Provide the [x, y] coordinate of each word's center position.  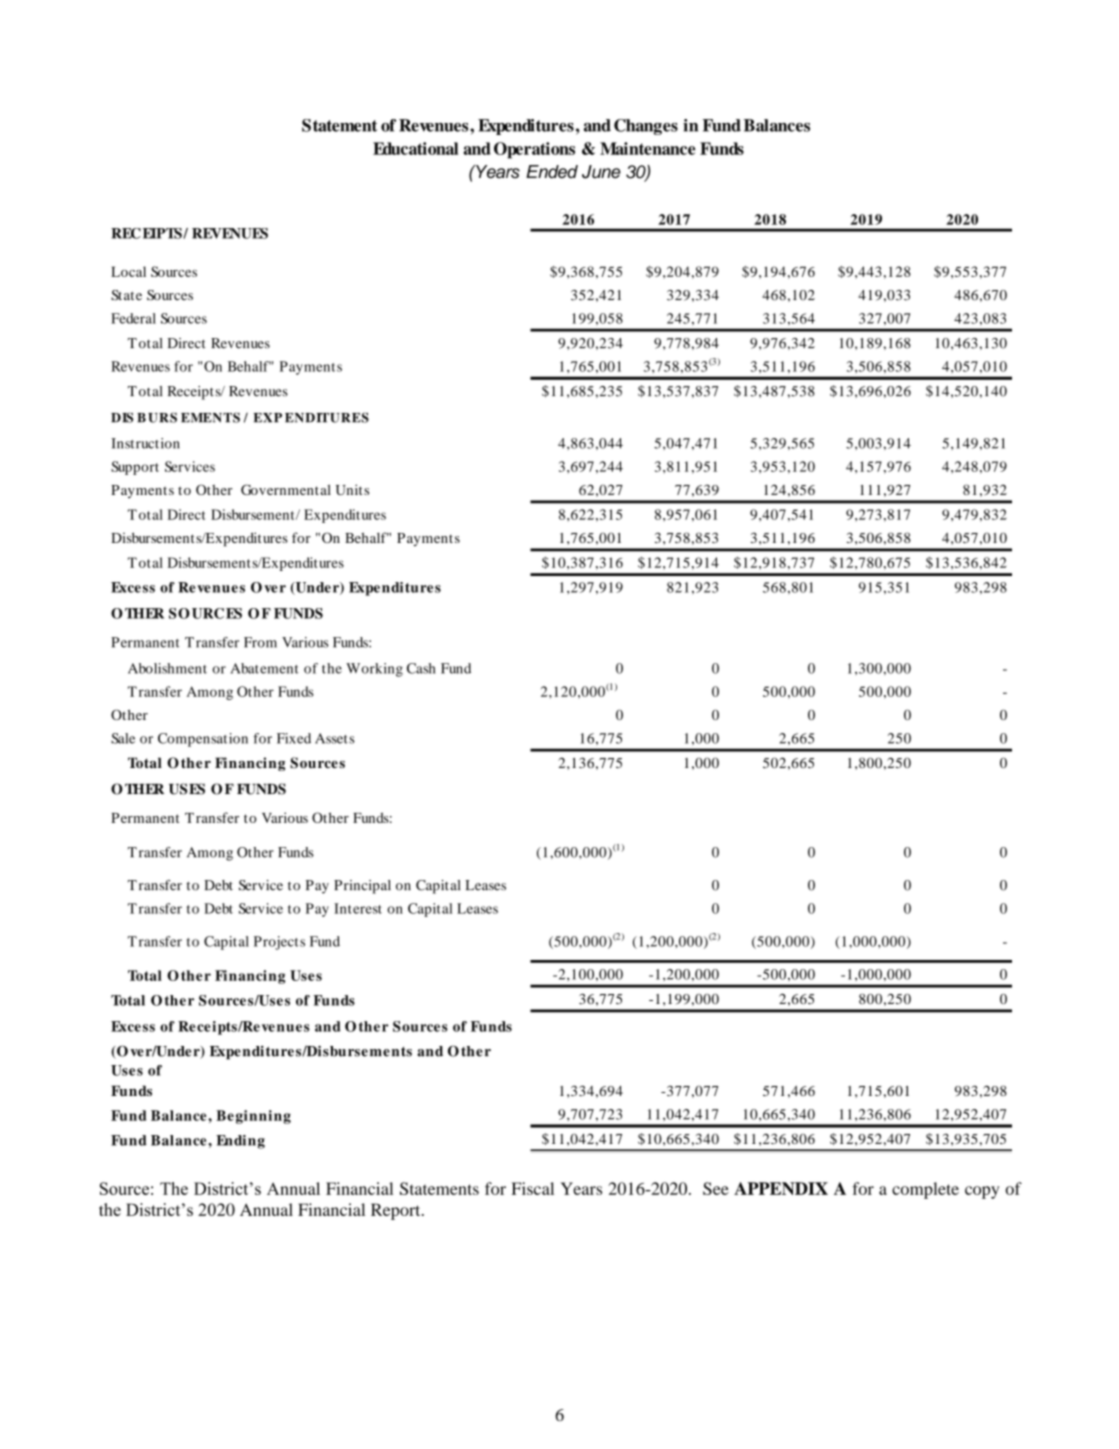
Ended [552, 171]
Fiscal [532, 1188]
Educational [415, 148]
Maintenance [647, 148]
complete [925, 1190]
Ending [240, 1142]
